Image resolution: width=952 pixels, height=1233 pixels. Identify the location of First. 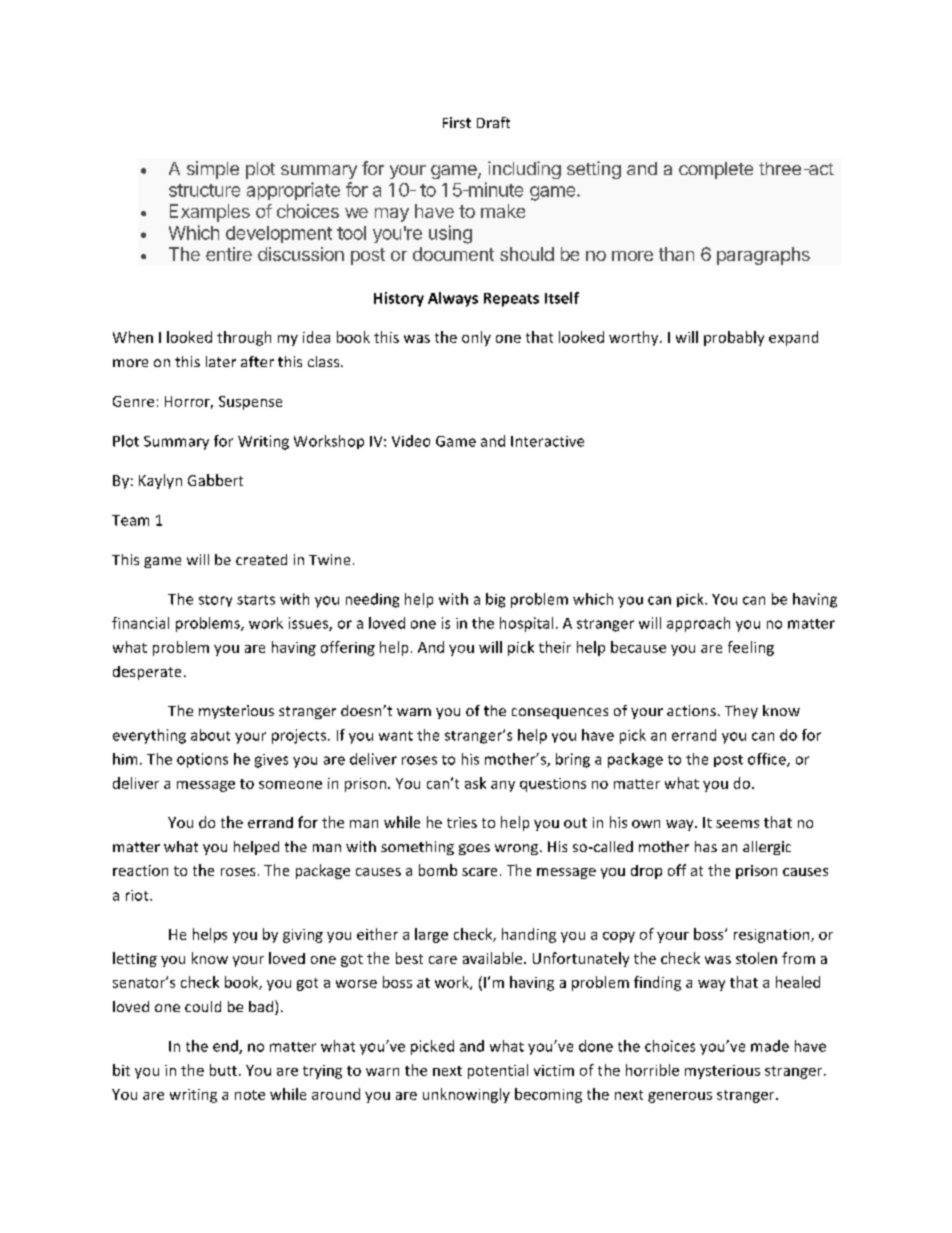
(457, 122).
